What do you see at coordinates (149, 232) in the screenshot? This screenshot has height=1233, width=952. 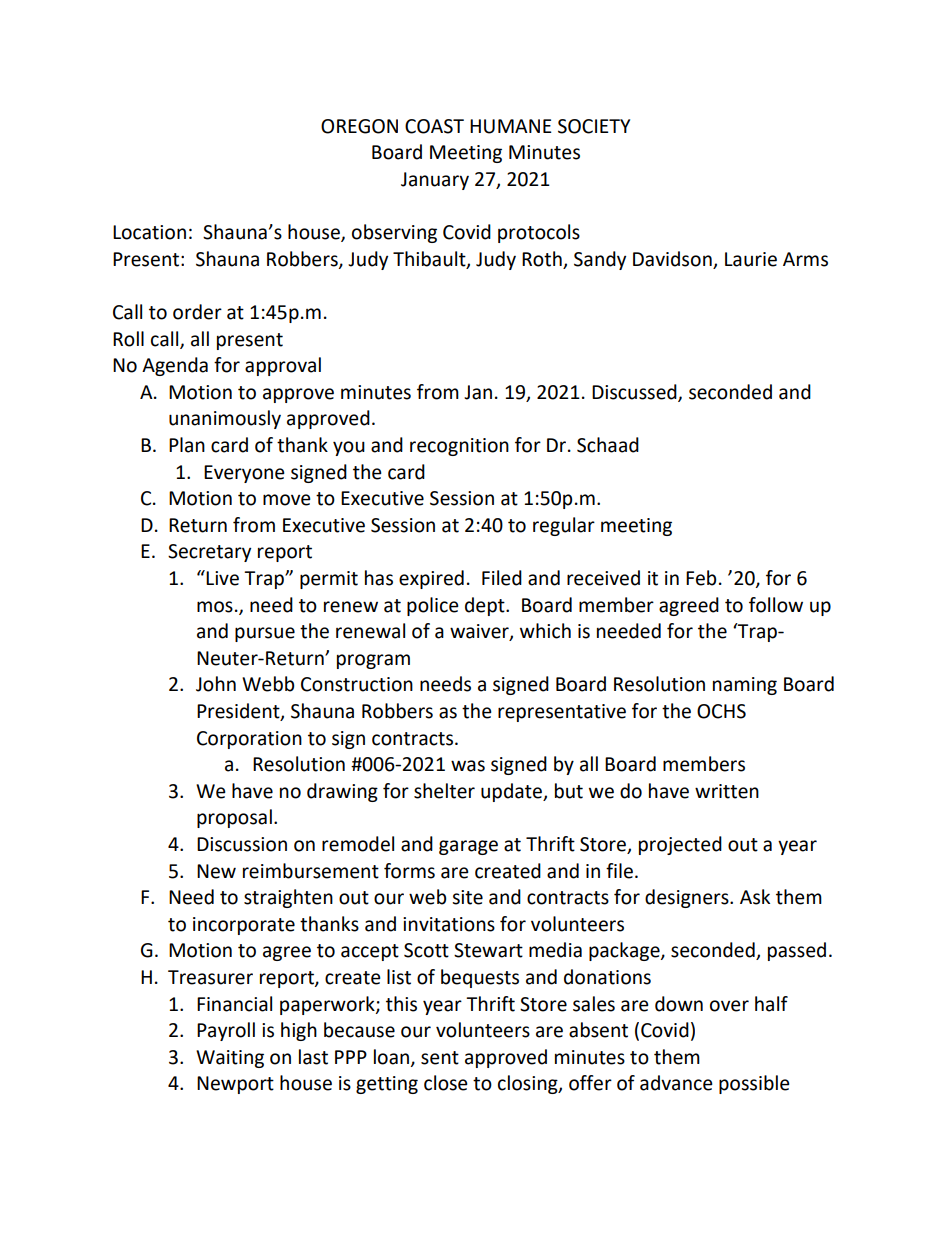 I see `Location` at bounding box center [149, 232].
